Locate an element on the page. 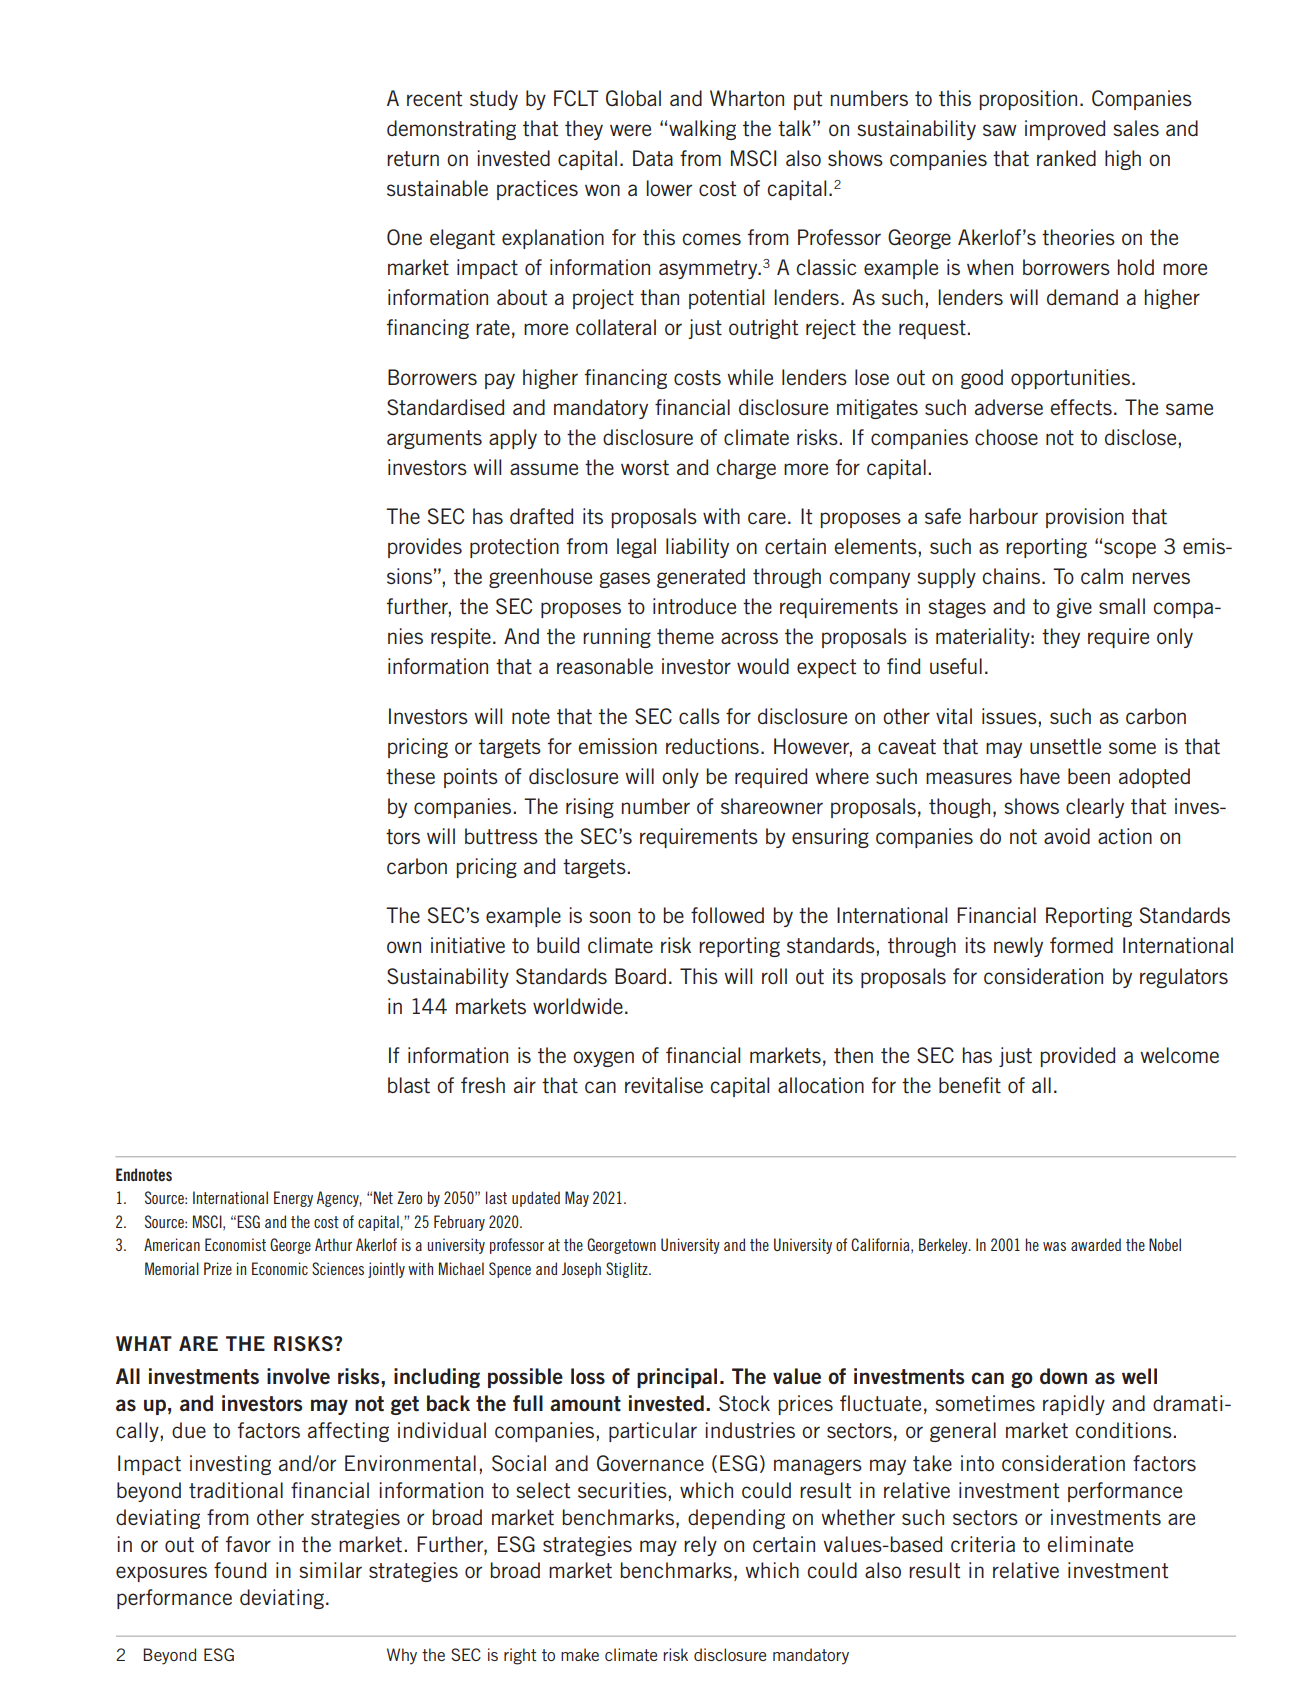  avoid is located at coordinates (1067, 836).
